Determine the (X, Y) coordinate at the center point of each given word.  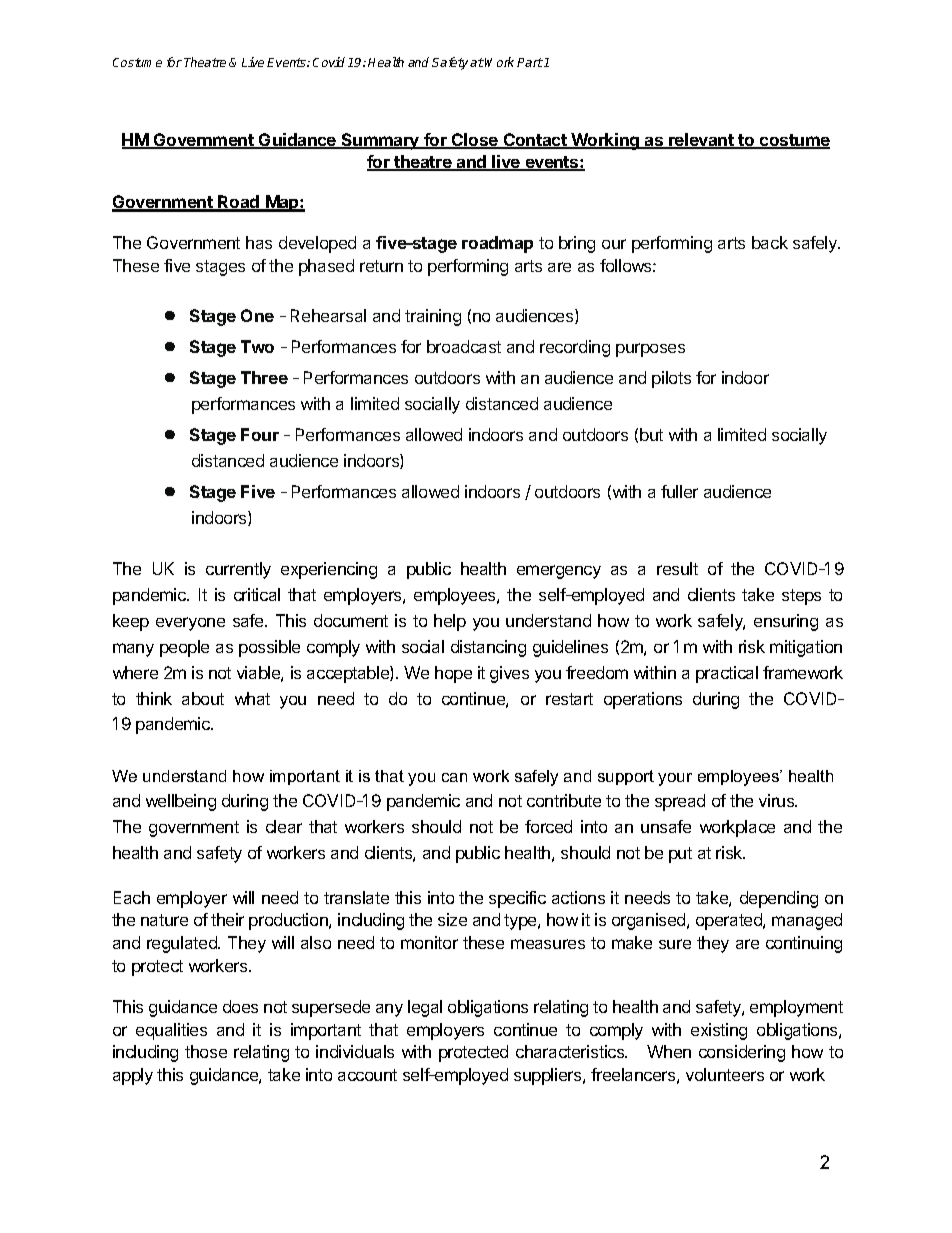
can (454, 777)
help (450, 622)
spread (680, 802)
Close (475, 141)
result (677, 568)
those (206, 1051)
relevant (701, 141)
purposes (650, 350)
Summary (381, 141)
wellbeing (181, 802)
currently (238, 570)
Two (257, 346)
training (433, 317)
